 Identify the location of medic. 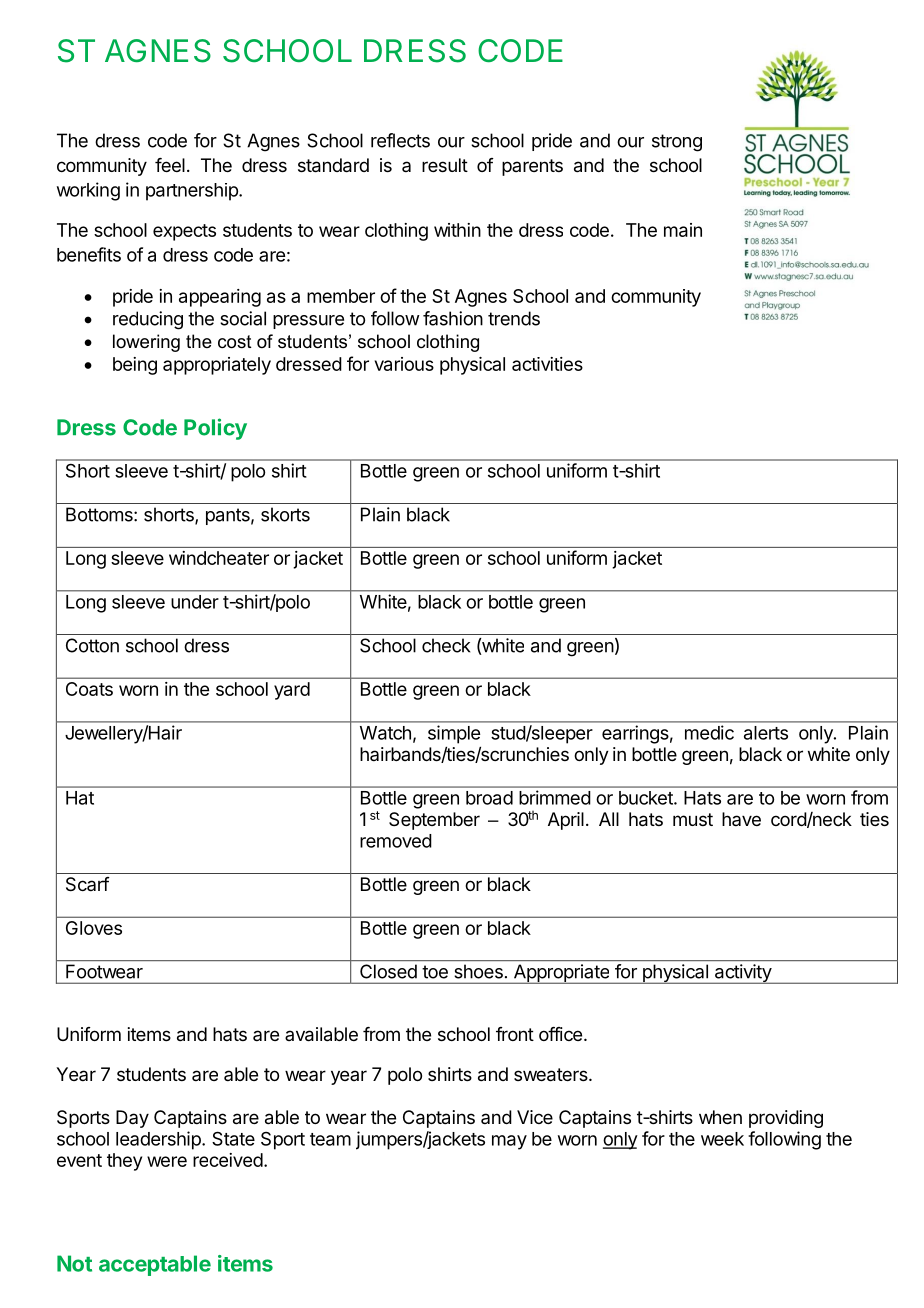
(709, 732).
